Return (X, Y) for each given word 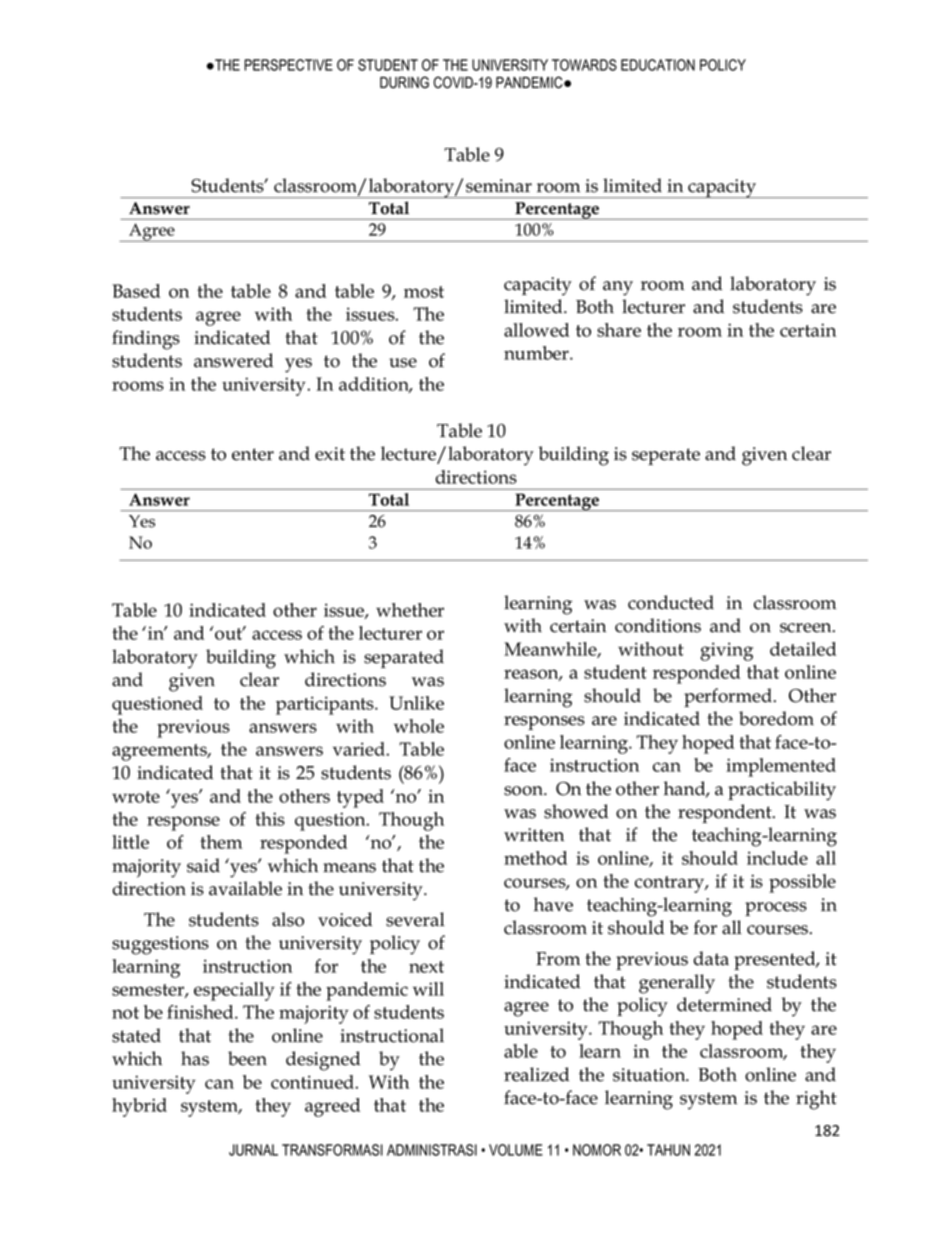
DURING (404, 82)
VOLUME (516, 1150)
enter (253, 454)
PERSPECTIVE (288, 65)
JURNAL (253, 1150)
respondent (726, 813)
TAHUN (668, 1150)
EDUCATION (658, 65)
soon (525, 791)
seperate (666, 456)
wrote (136, 797)
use (403, 363)
